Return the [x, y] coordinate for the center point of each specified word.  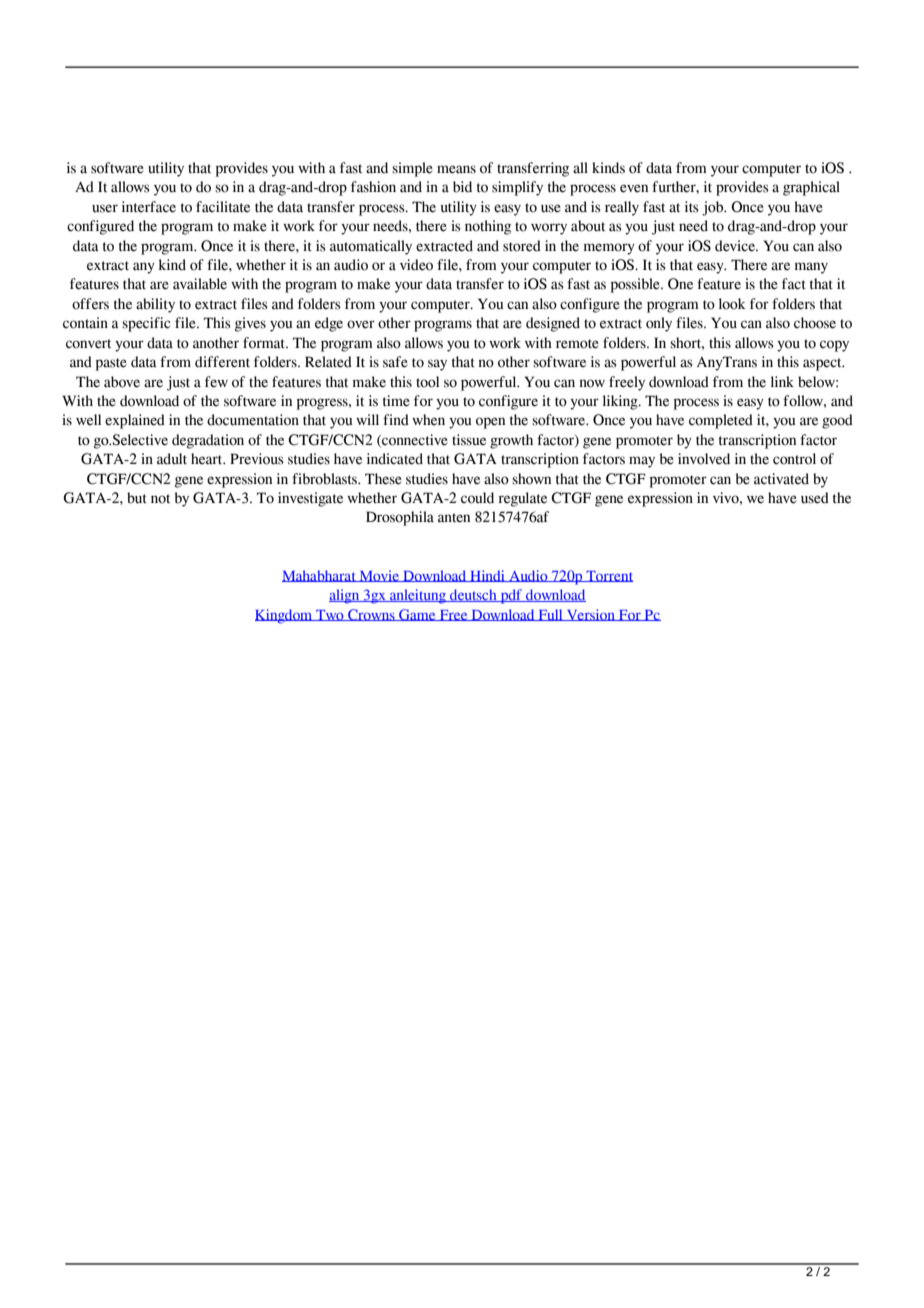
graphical [811, 188]
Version [590, 615]
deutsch [473, 595]
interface [149, 207]
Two [330, 615]
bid [462, 187]
